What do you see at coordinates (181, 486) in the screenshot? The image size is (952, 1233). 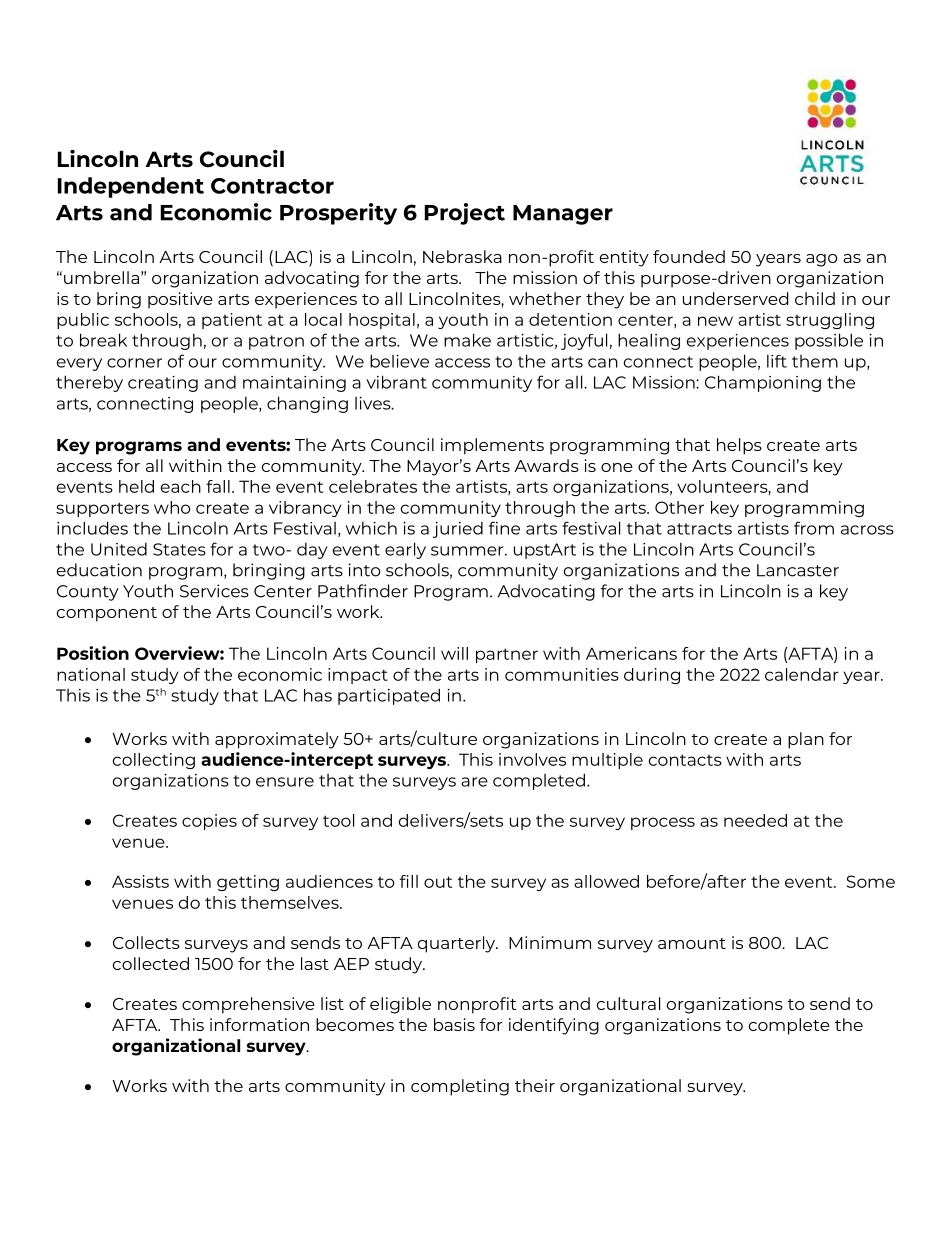 I see `each` at bounding box center [181, 486].
